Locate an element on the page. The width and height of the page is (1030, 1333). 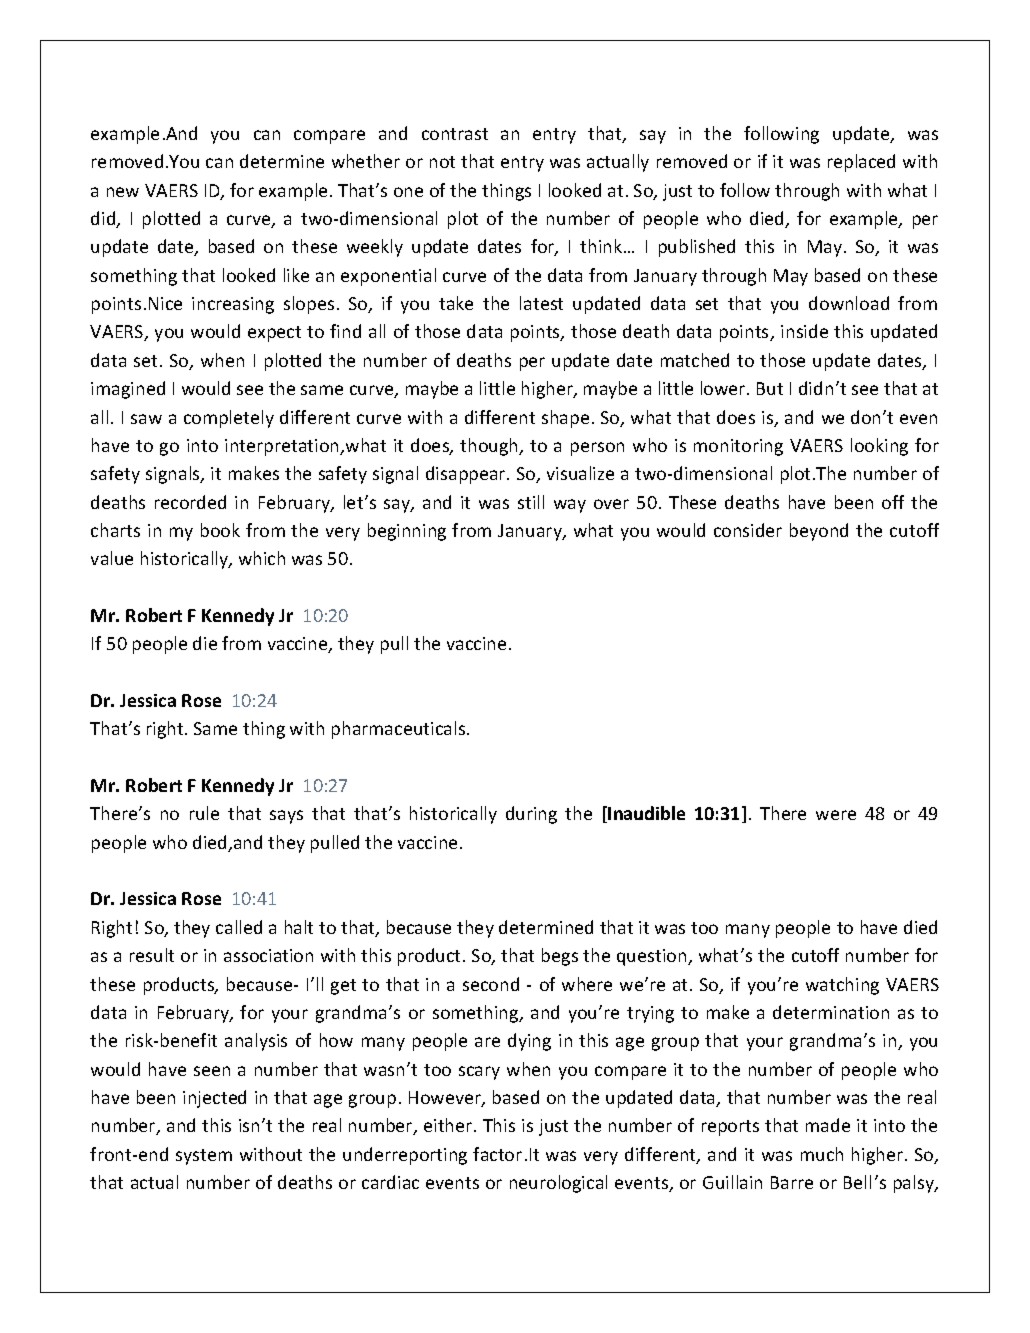
pharmaceuticals is located at coordinates (400, 730).
